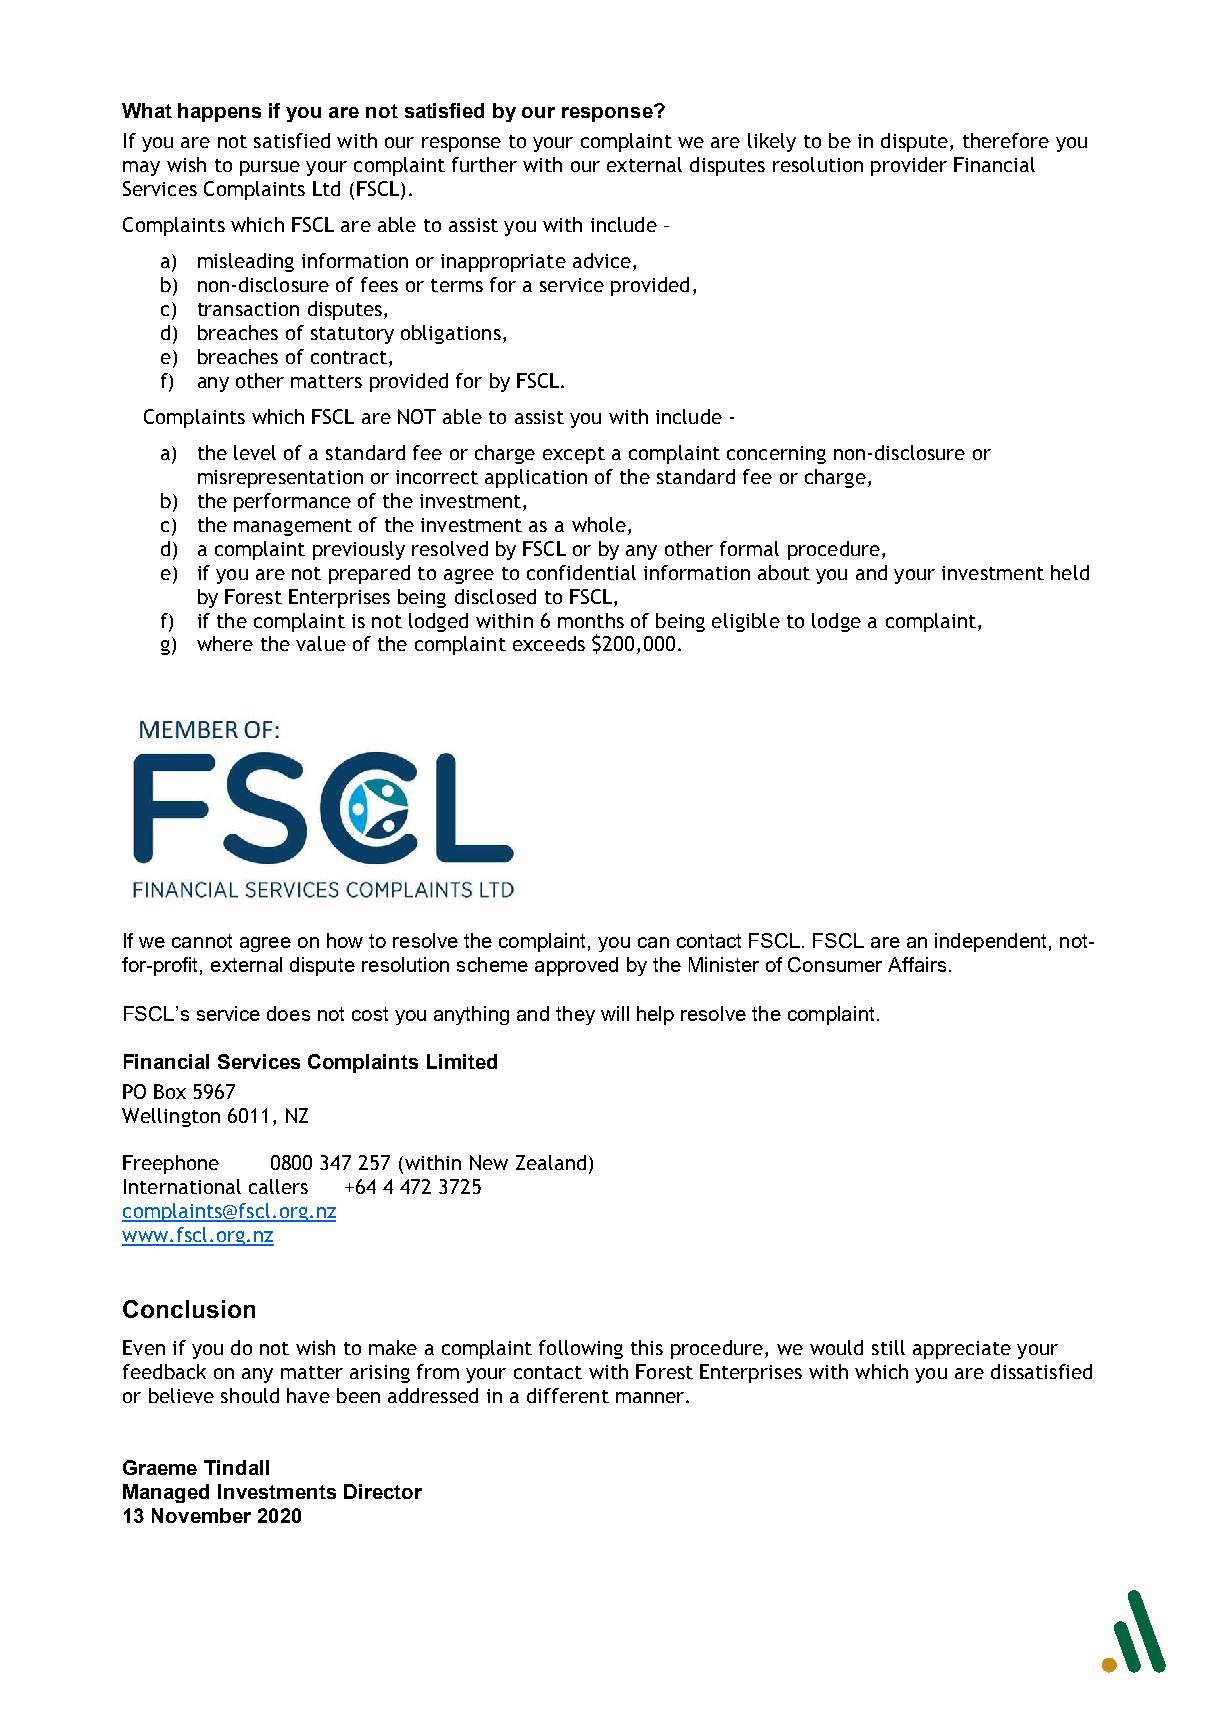  I want to click on Consumer, so click(835, 964).
